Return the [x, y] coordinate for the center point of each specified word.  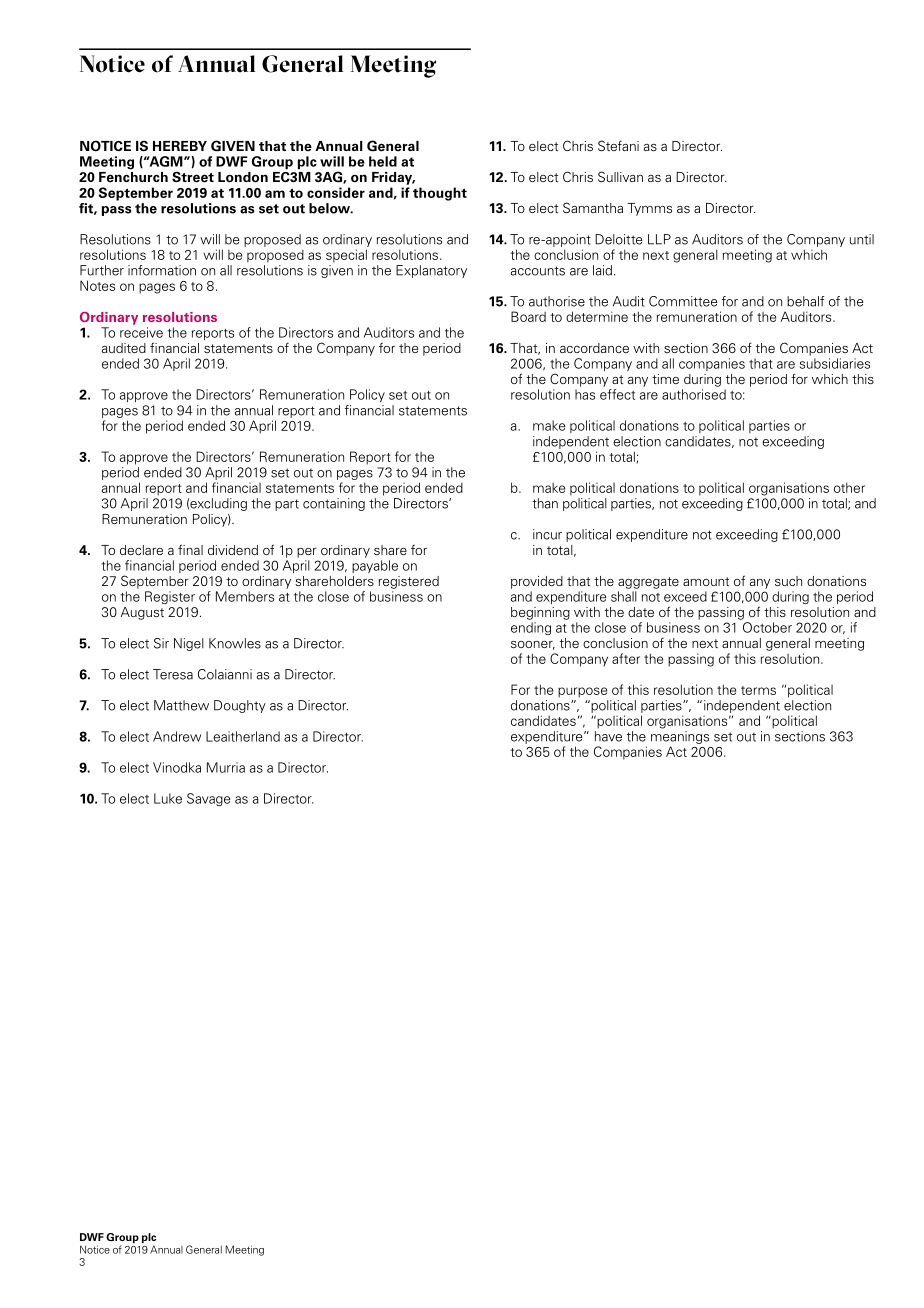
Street [193, 177]
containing [334, 504]
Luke [168, 798]
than [545, 503]
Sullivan [620, 176]
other [849, 487]
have [608, 736]
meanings [680, 737]
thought [440, 194]
